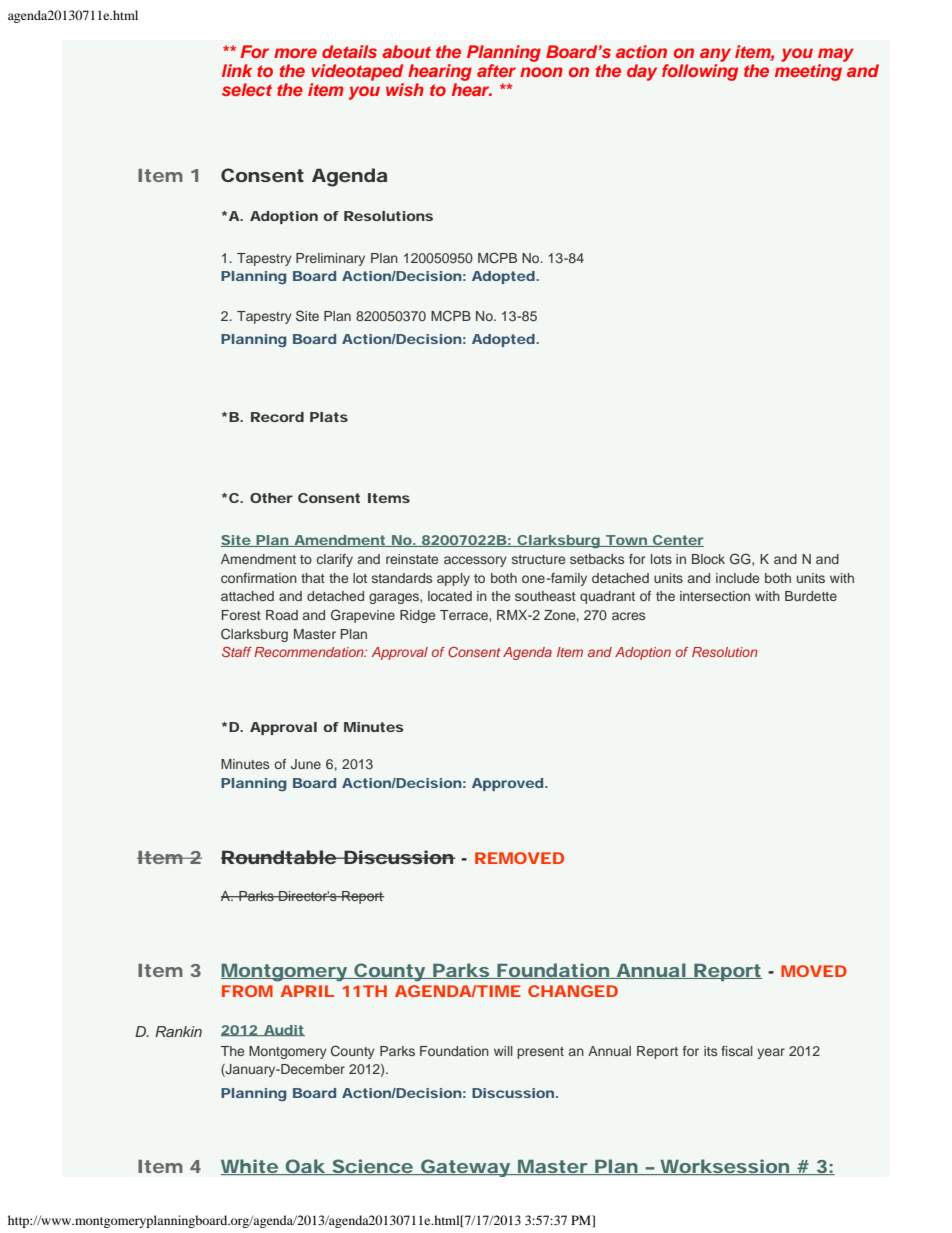 The image size is (952, 1233). I want to click on Forest, so click(241, 615).
